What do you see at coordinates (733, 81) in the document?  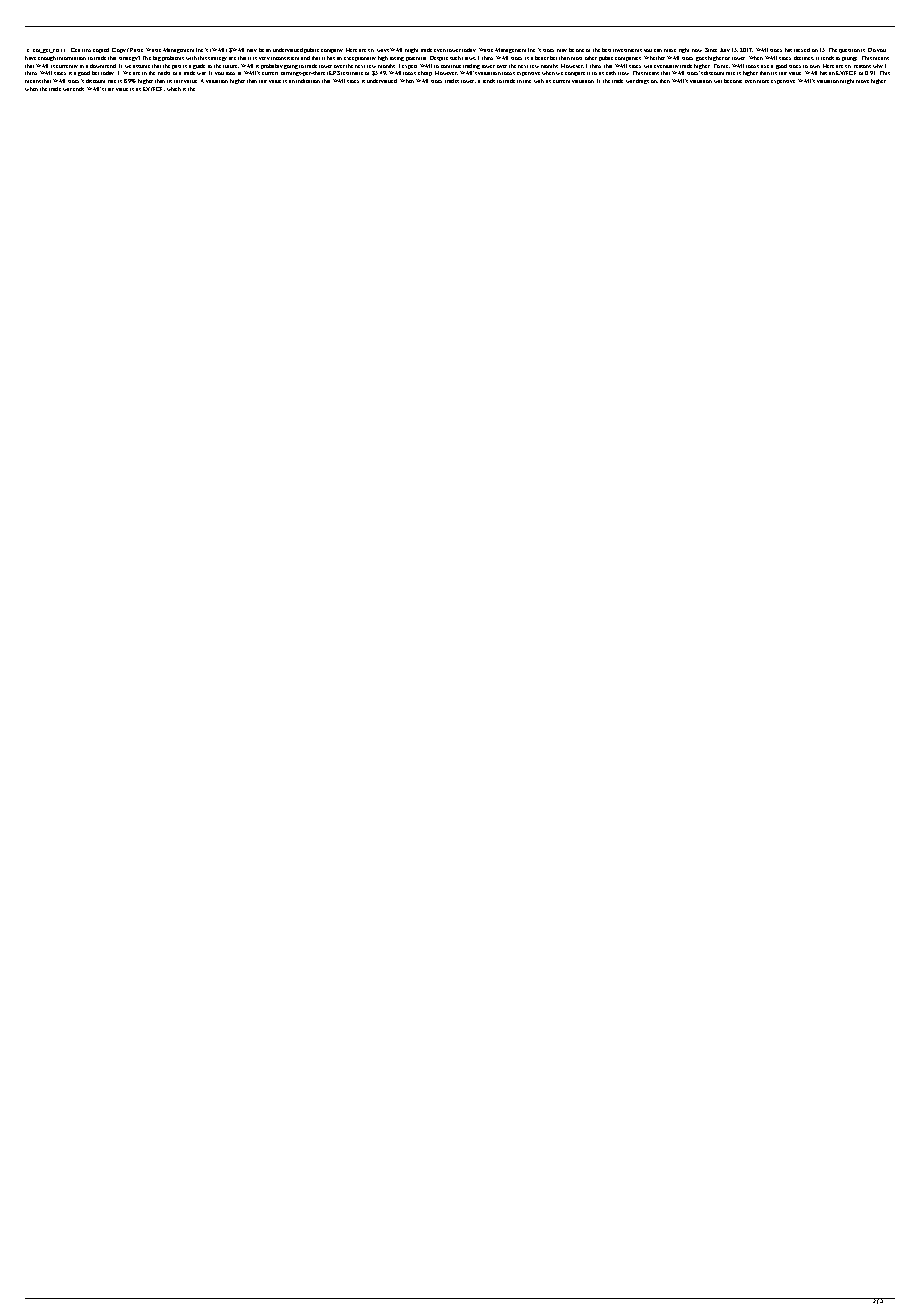 I see `become` at bounding box center [733, 81].
